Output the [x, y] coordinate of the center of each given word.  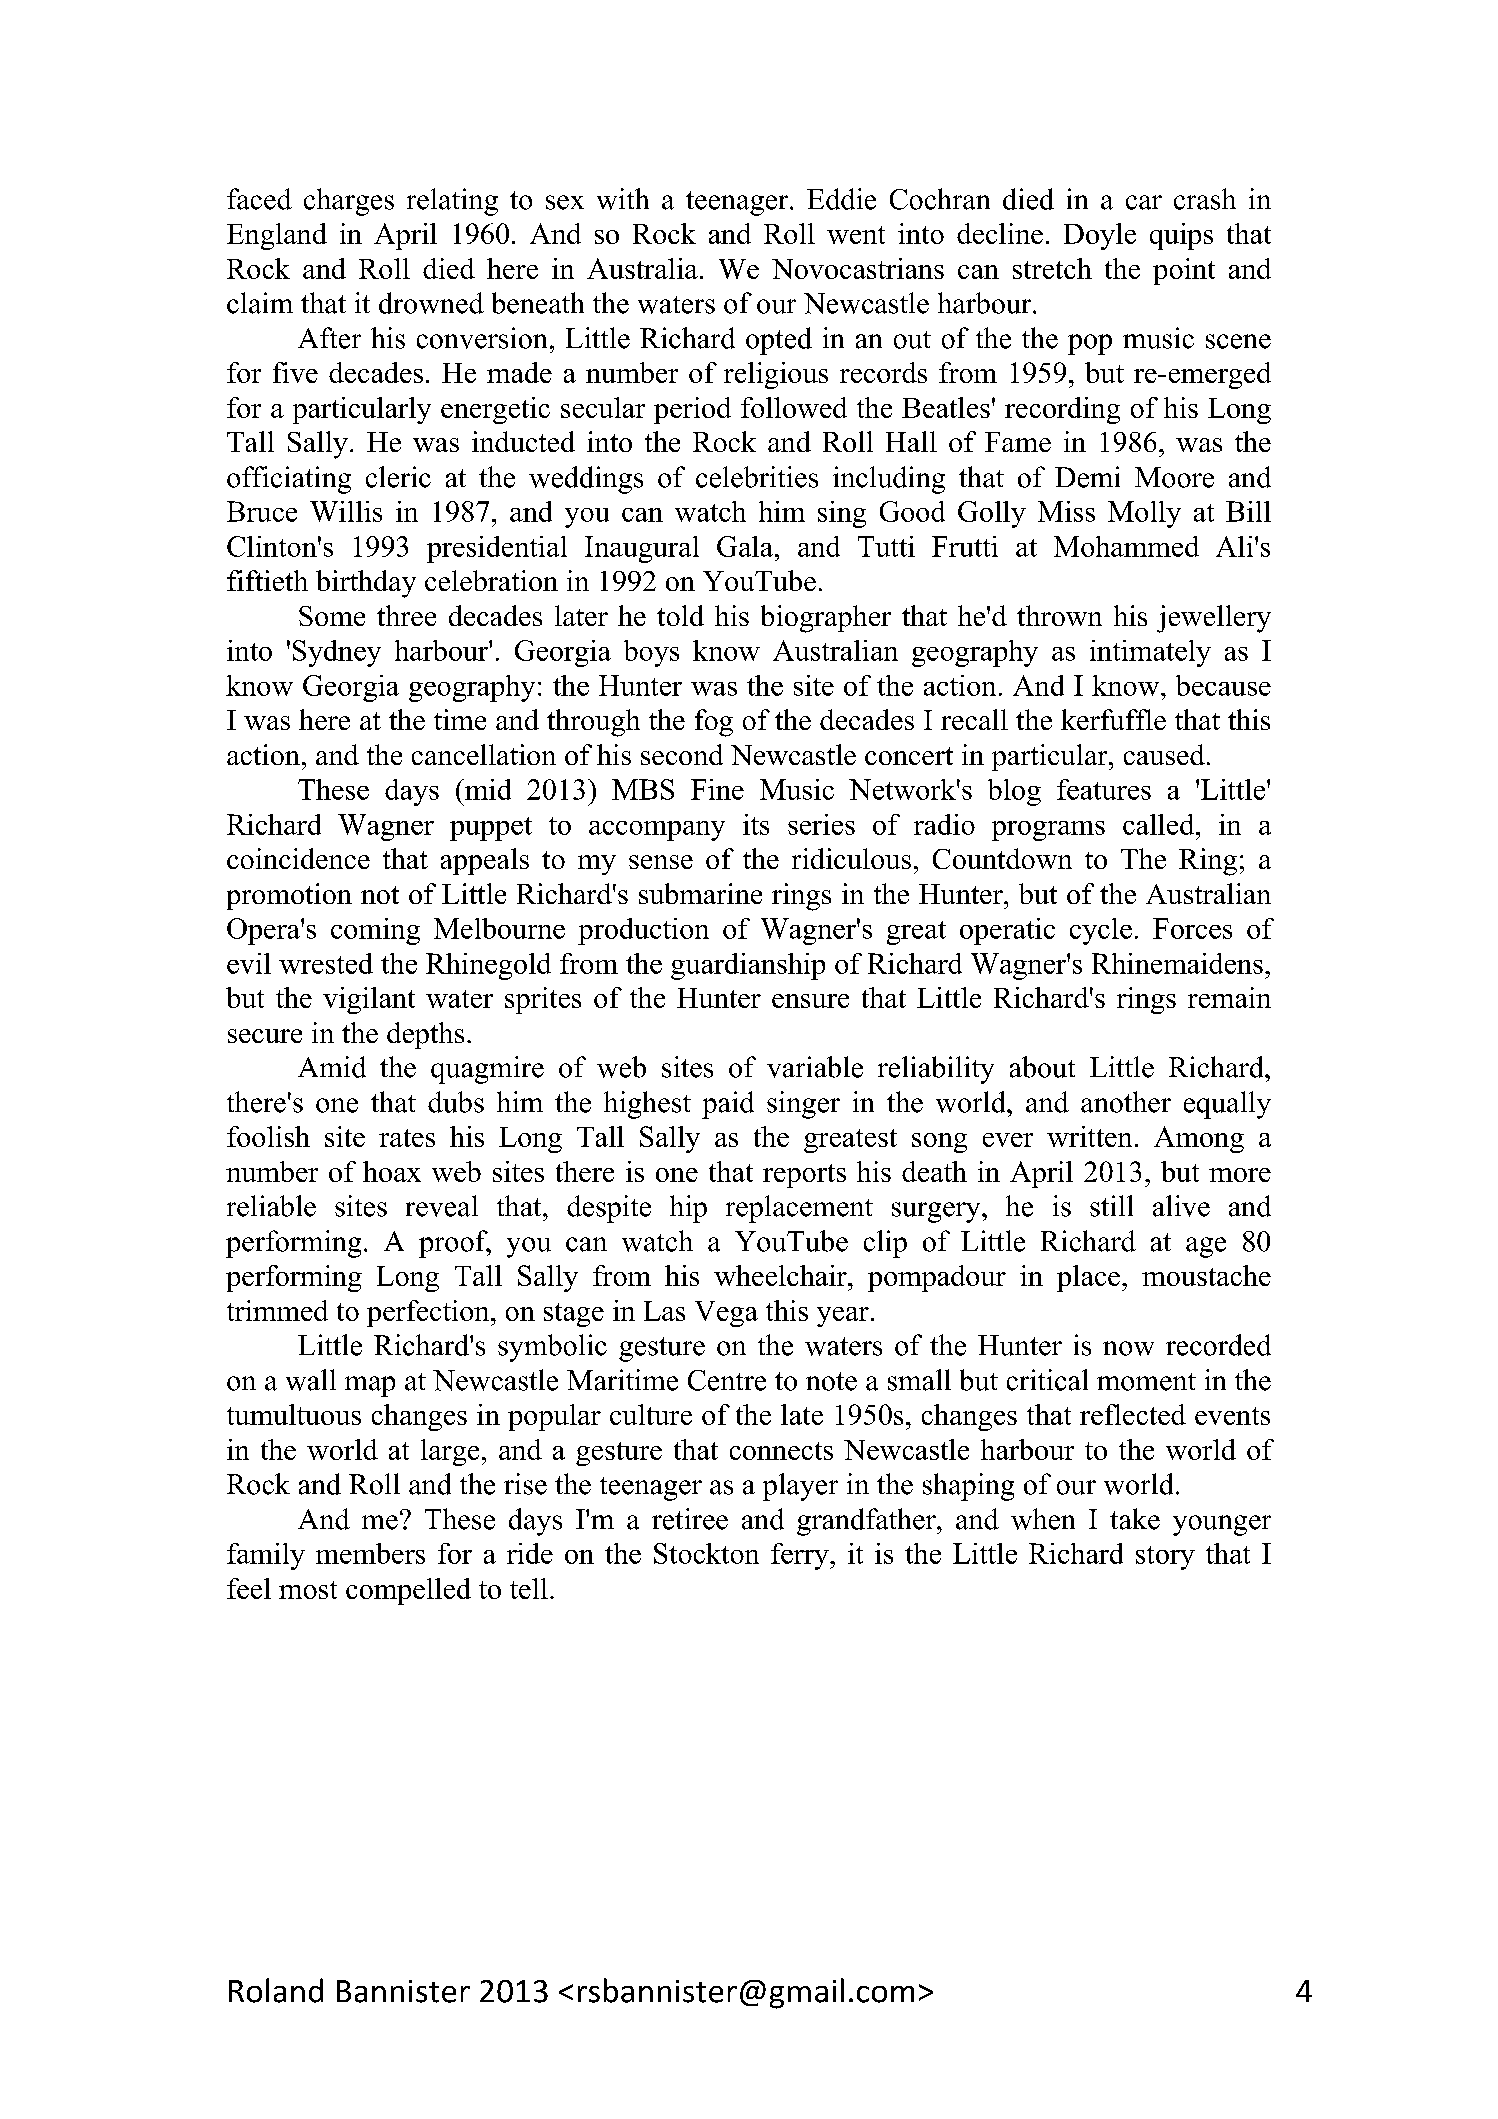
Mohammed [1126, 546]
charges [349, 202]
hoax [392, 1171]
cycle [1101, 931]
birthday [366, 584]
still [1111, 1206]
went [856, 235]
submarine [700, 893]
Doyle [1100, 236]
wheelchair [781, 1275]
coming [375, 931]
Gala [746, 546]
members [370, 1553]
